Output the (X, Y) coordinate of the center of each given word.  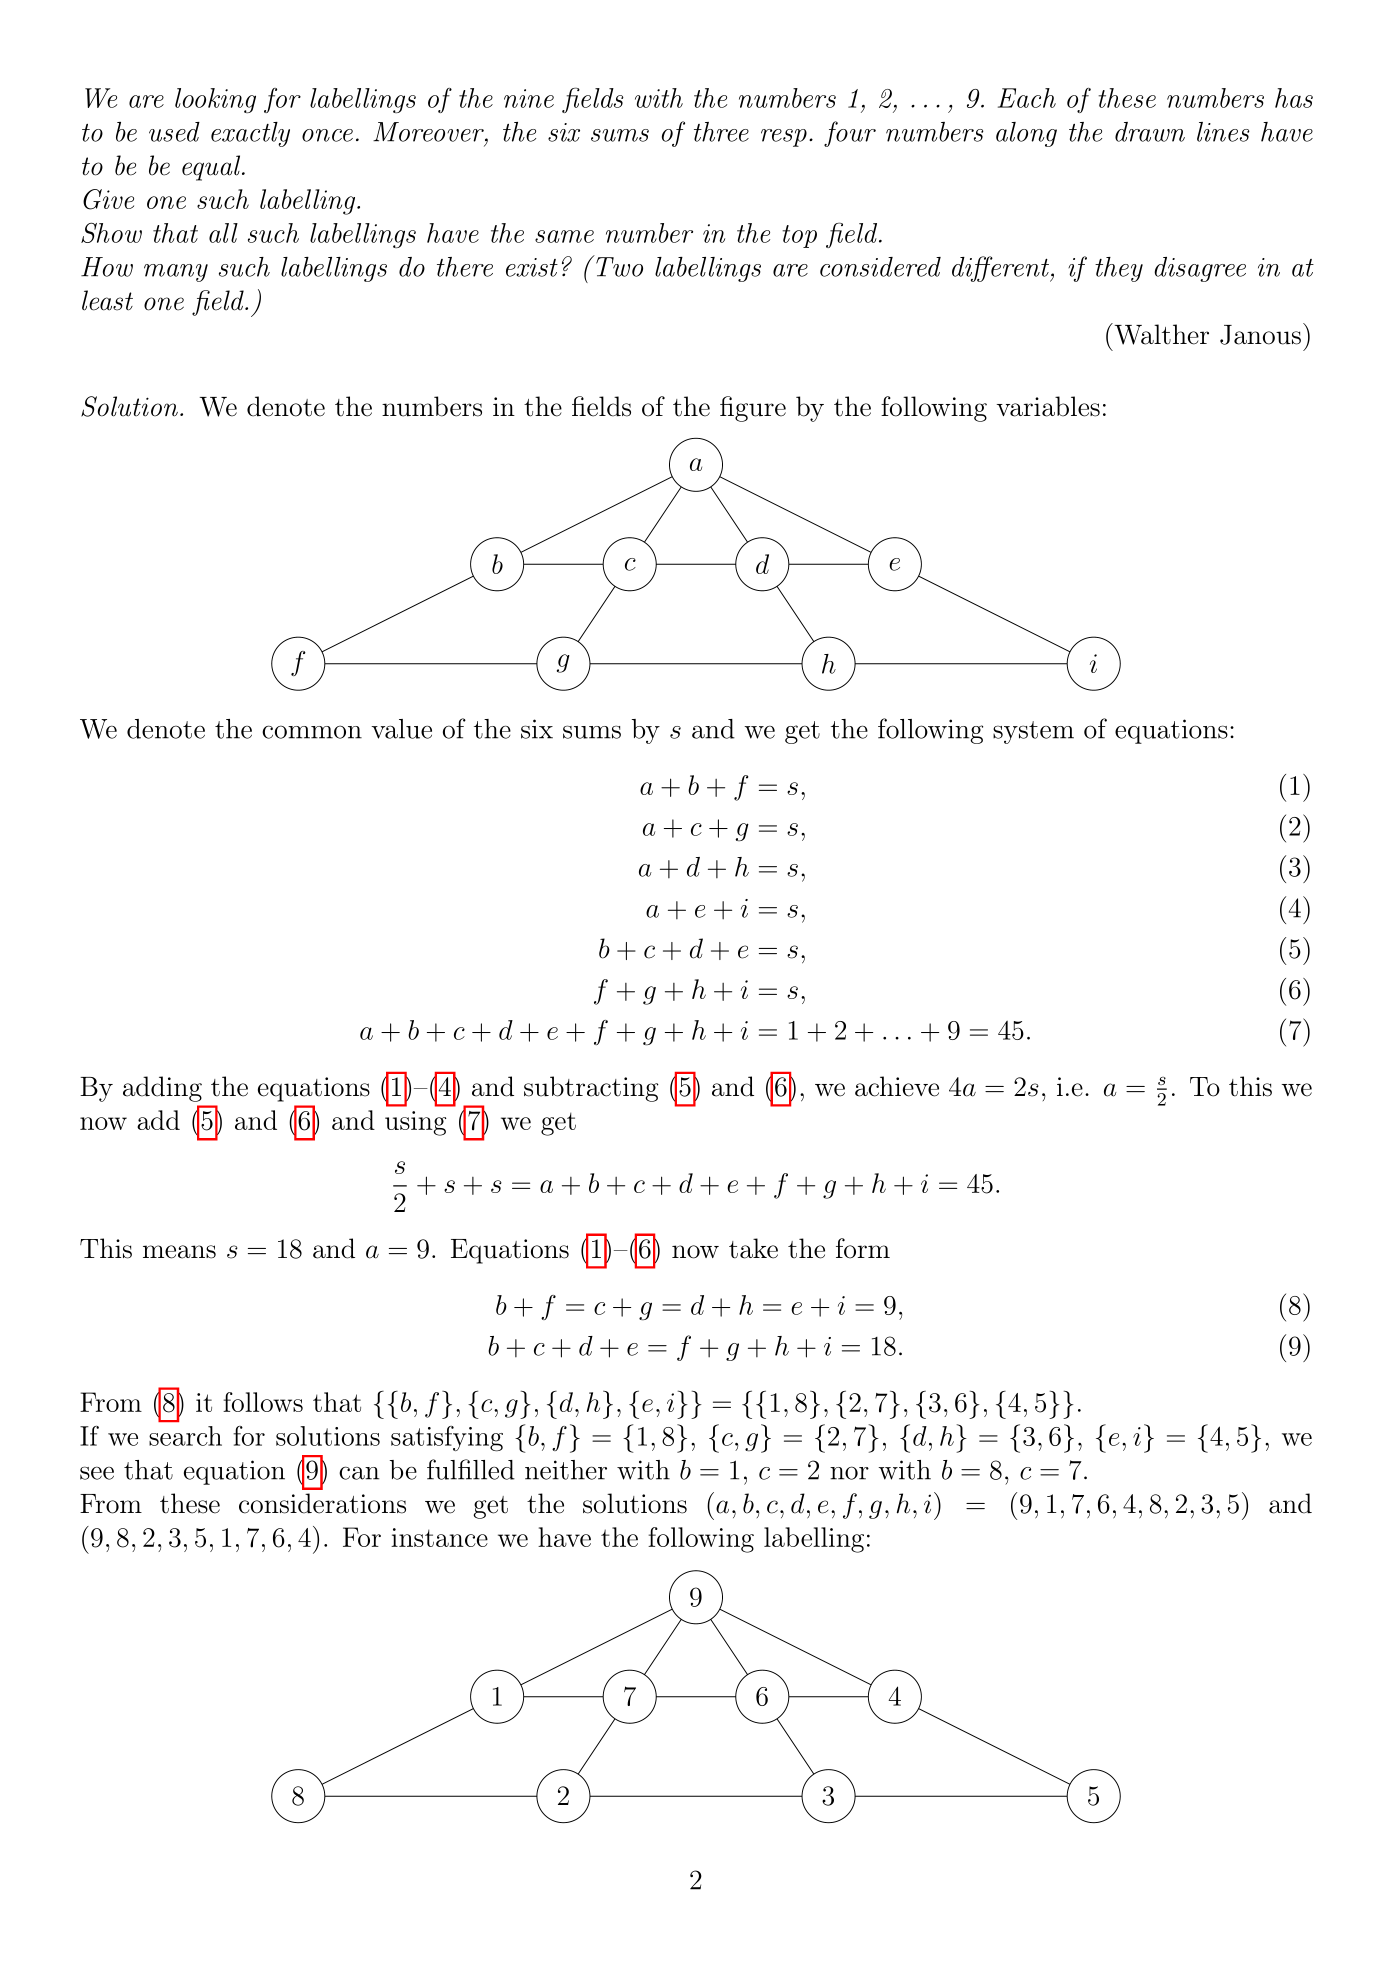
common (312, 732)
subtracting (591, 1089)
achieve (897, 1086)
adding (162, 1089)
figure (753, 409)
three (721, 132)
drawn (1150, 132)
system (1033, 732)
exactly (250, 134)
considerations (322, 1503)
